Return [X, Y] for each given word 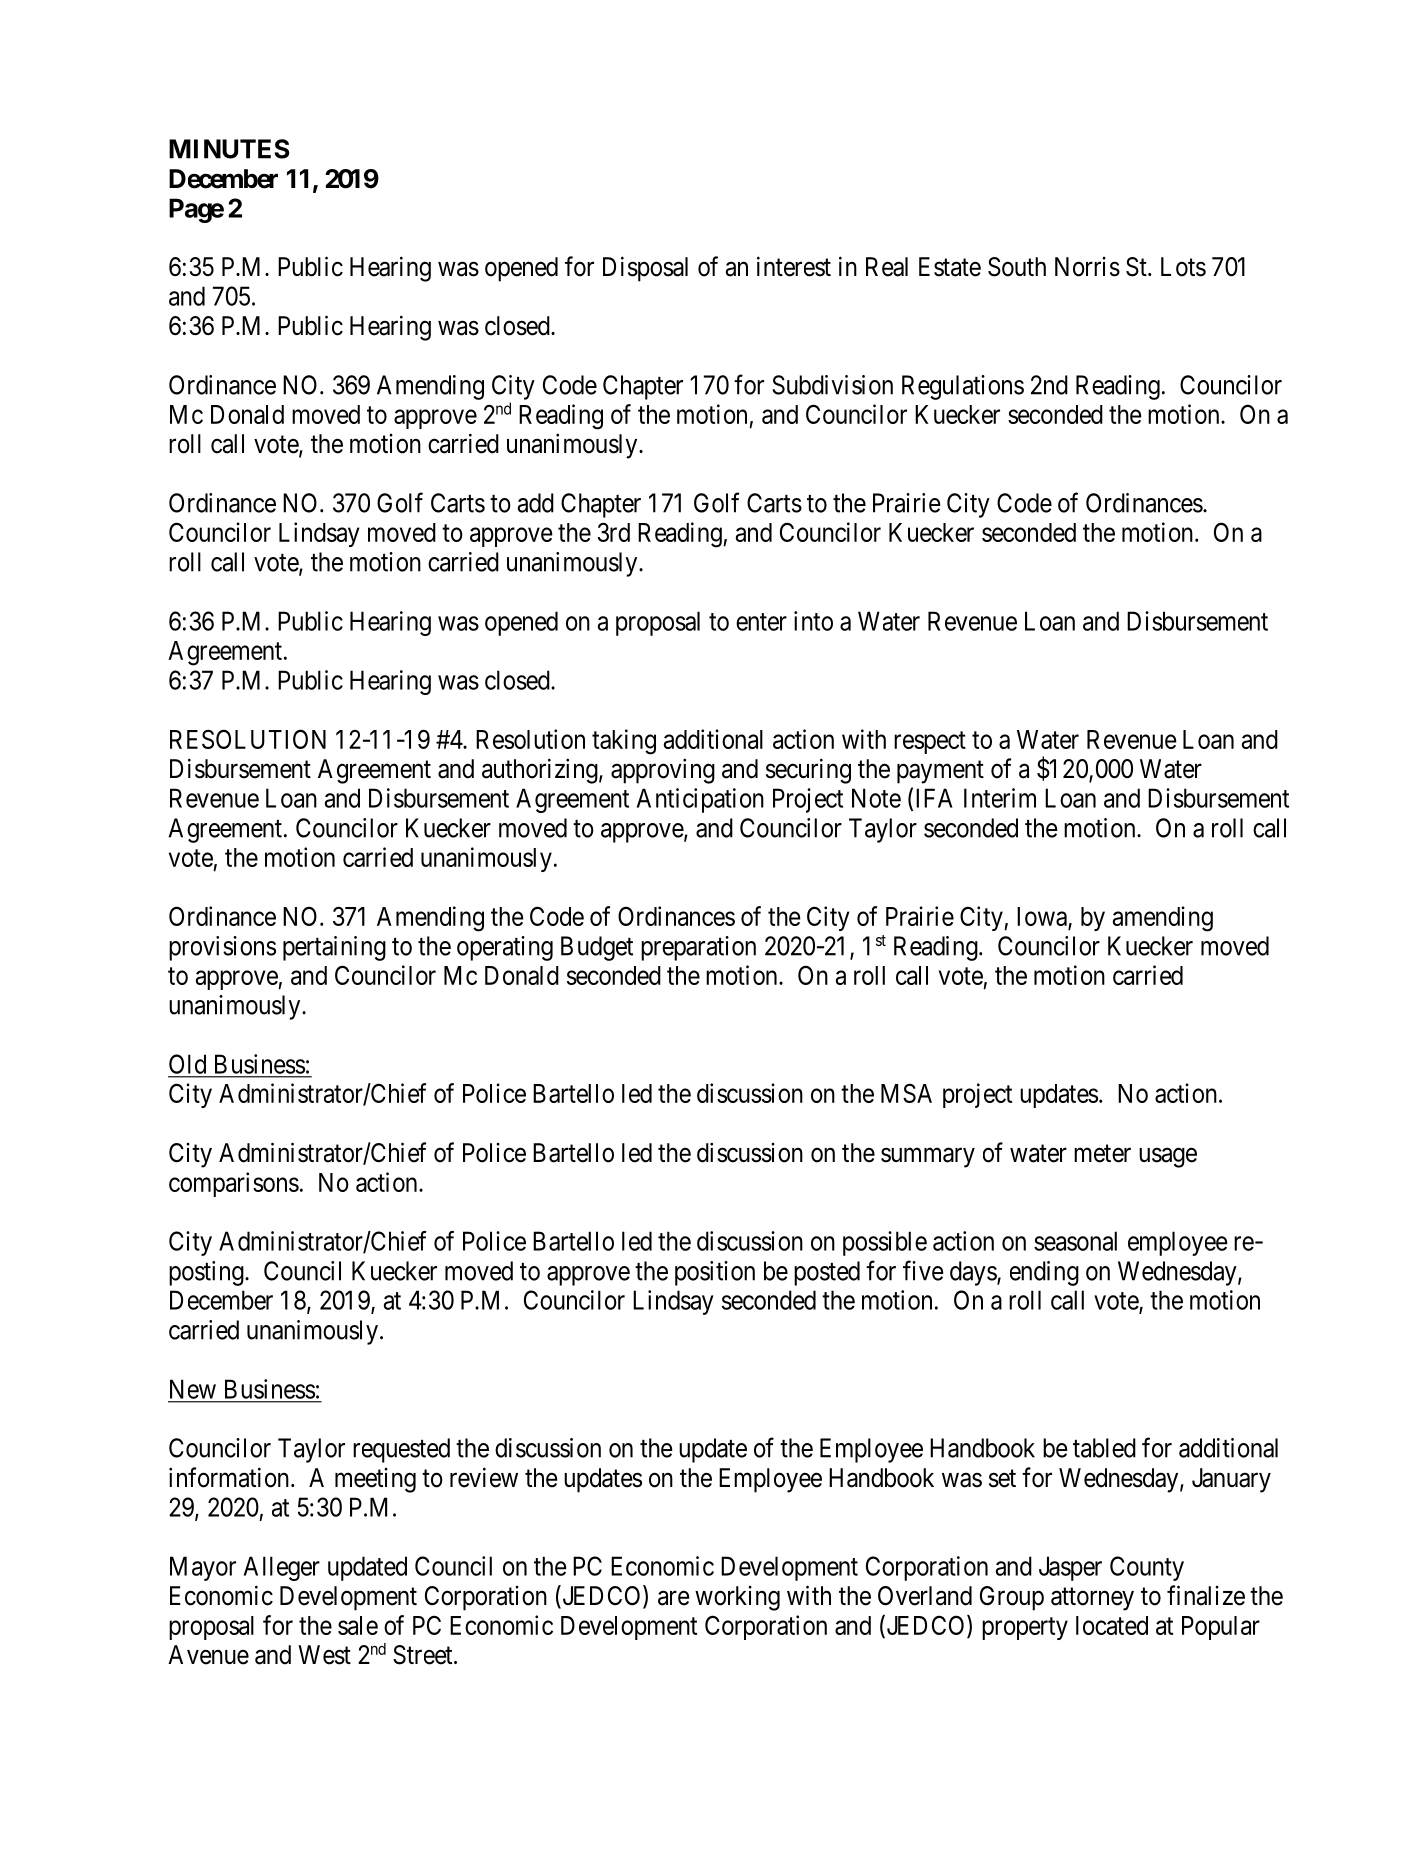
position [715, 1273]
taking [624, 742]
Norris [1087, 267]
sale [358, 1625]
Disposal [645, 269]
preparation [698, 948]
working [737, 1598]
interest [794, 266]
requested [401, 1450]
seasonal [1075, 1241]
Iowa [1043, 918]
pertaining [334, 948]
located [1112, 1625]
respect [930, 742]
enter [761, 622]
